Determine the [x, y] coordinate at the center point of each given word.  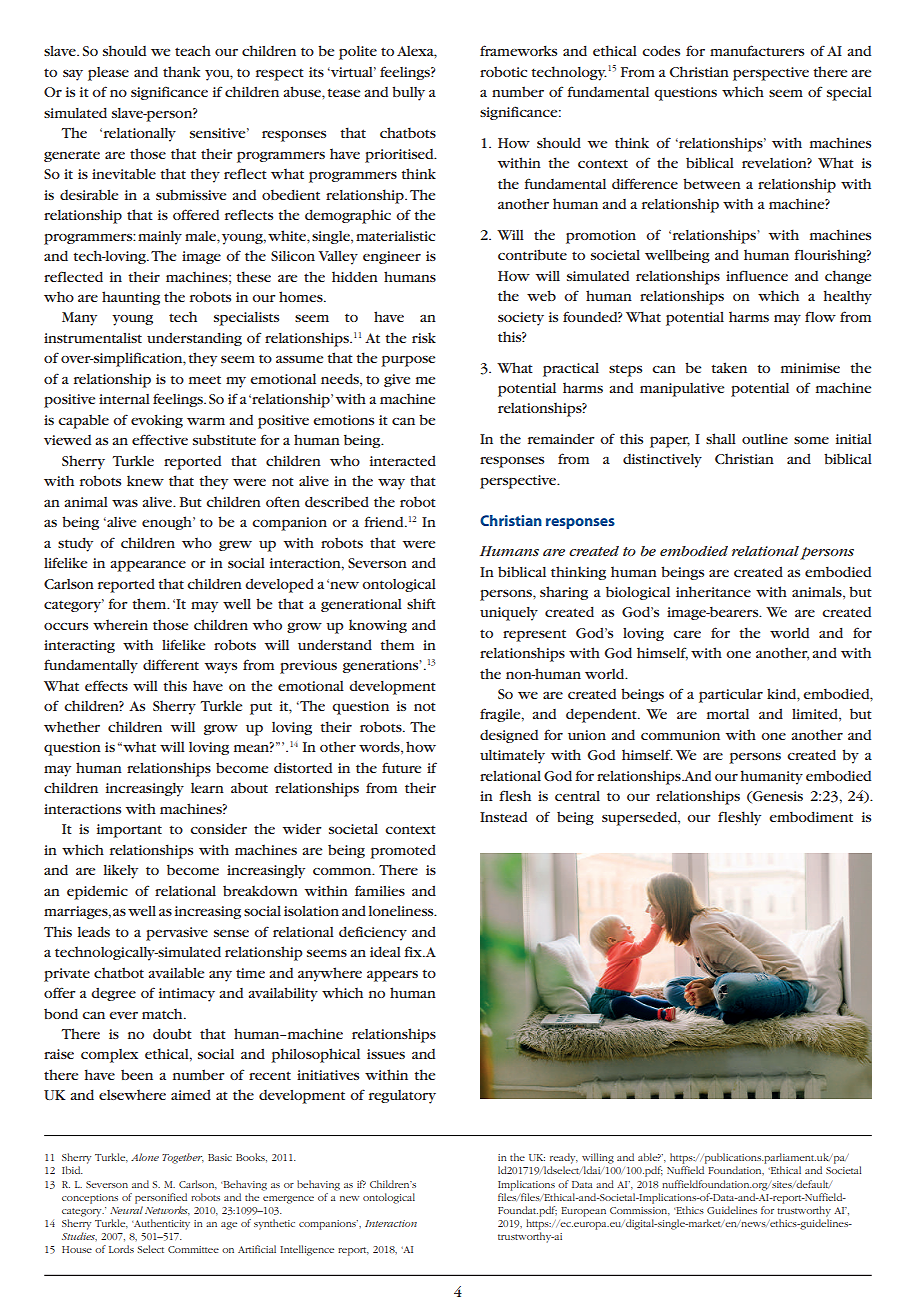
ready [564, 1158]
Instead [503, 817]
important [129, 831]
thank [181, 71]
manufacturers [757, 50]
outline [765, 439]
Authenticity [161, 1224]
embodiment [811, 817]
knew [145, 481]
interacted [403, 461]
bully [408, 93]
